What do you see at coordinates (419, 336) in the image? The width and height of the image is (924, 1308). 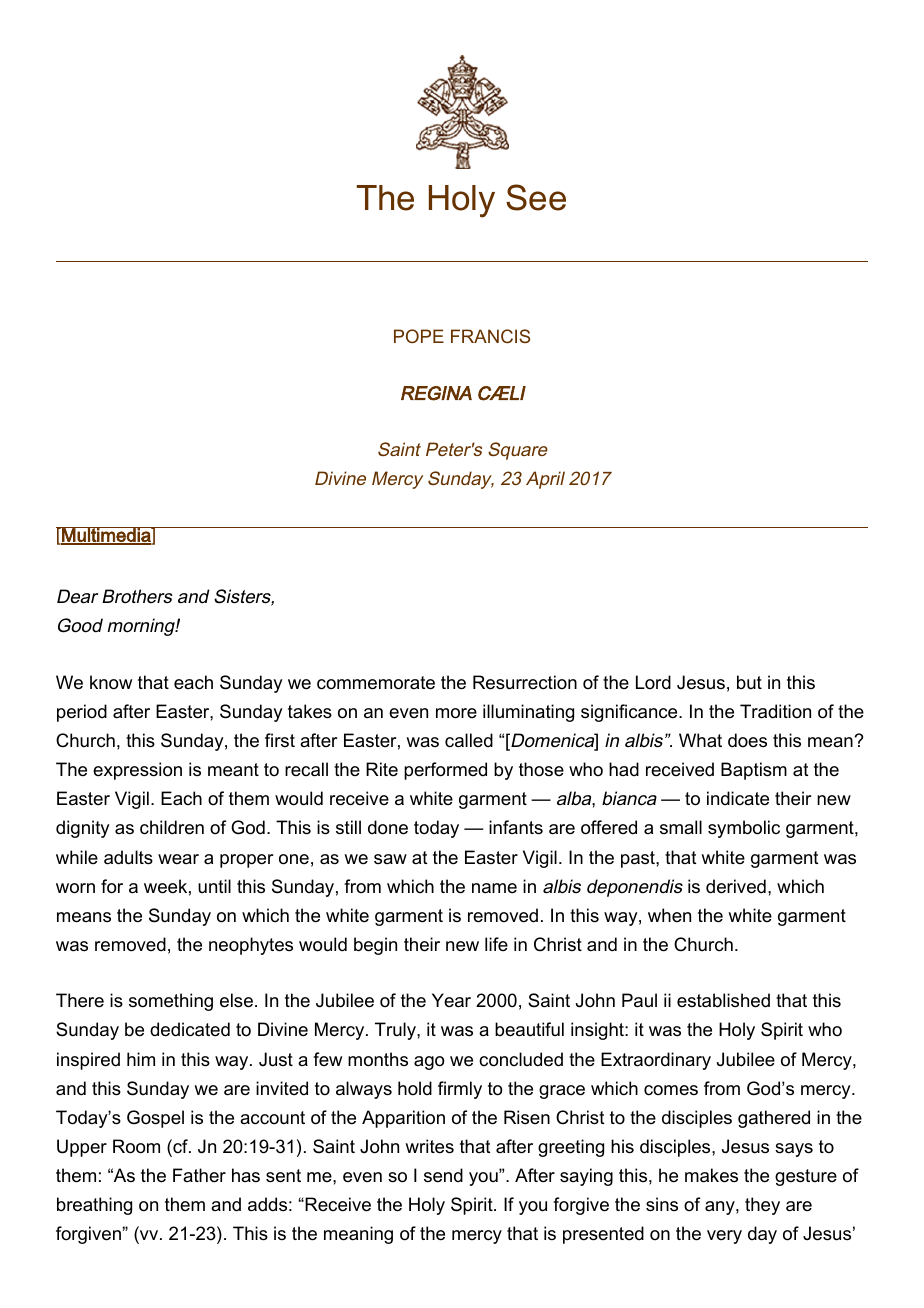 I see `POPE` at bounding box center [419, 336].
